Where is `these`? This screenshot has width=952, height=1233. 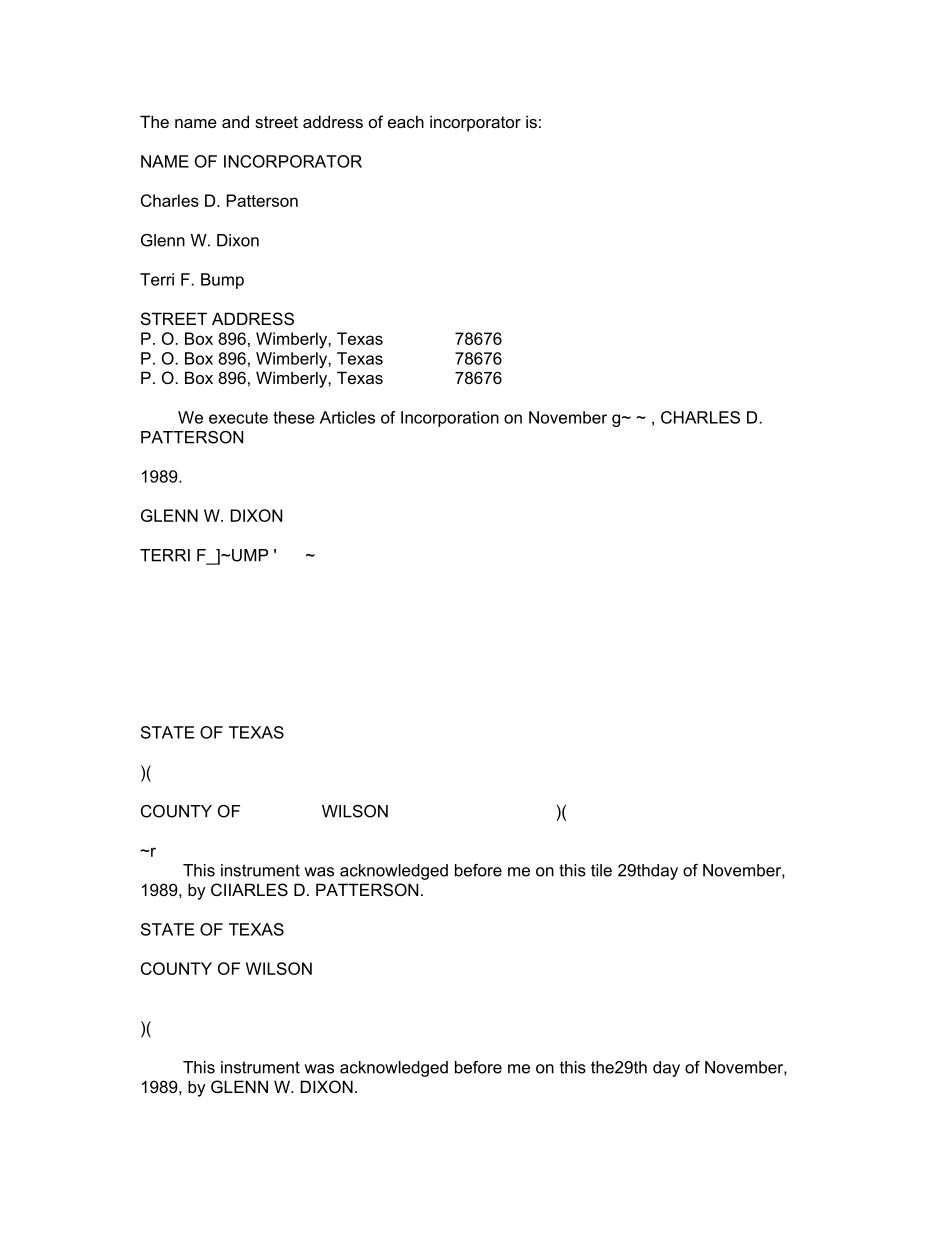 these is located at coordinates (294, 417).
